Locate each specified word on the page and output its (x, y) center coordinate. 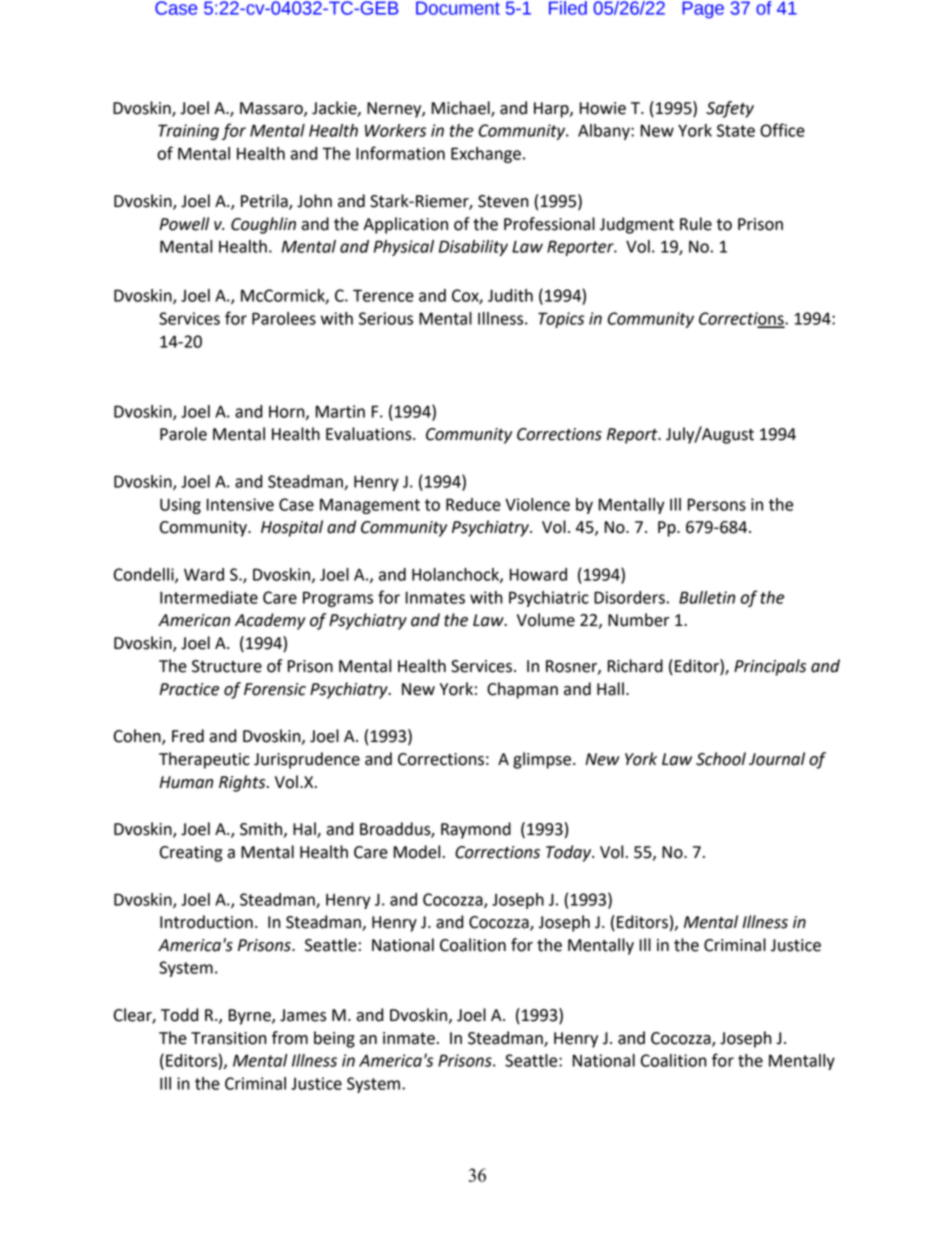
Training (188, 132)
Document (458, 8)
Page (703, 10)
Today (570, 853)
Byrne (251, 1017)
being (334, 1039)
